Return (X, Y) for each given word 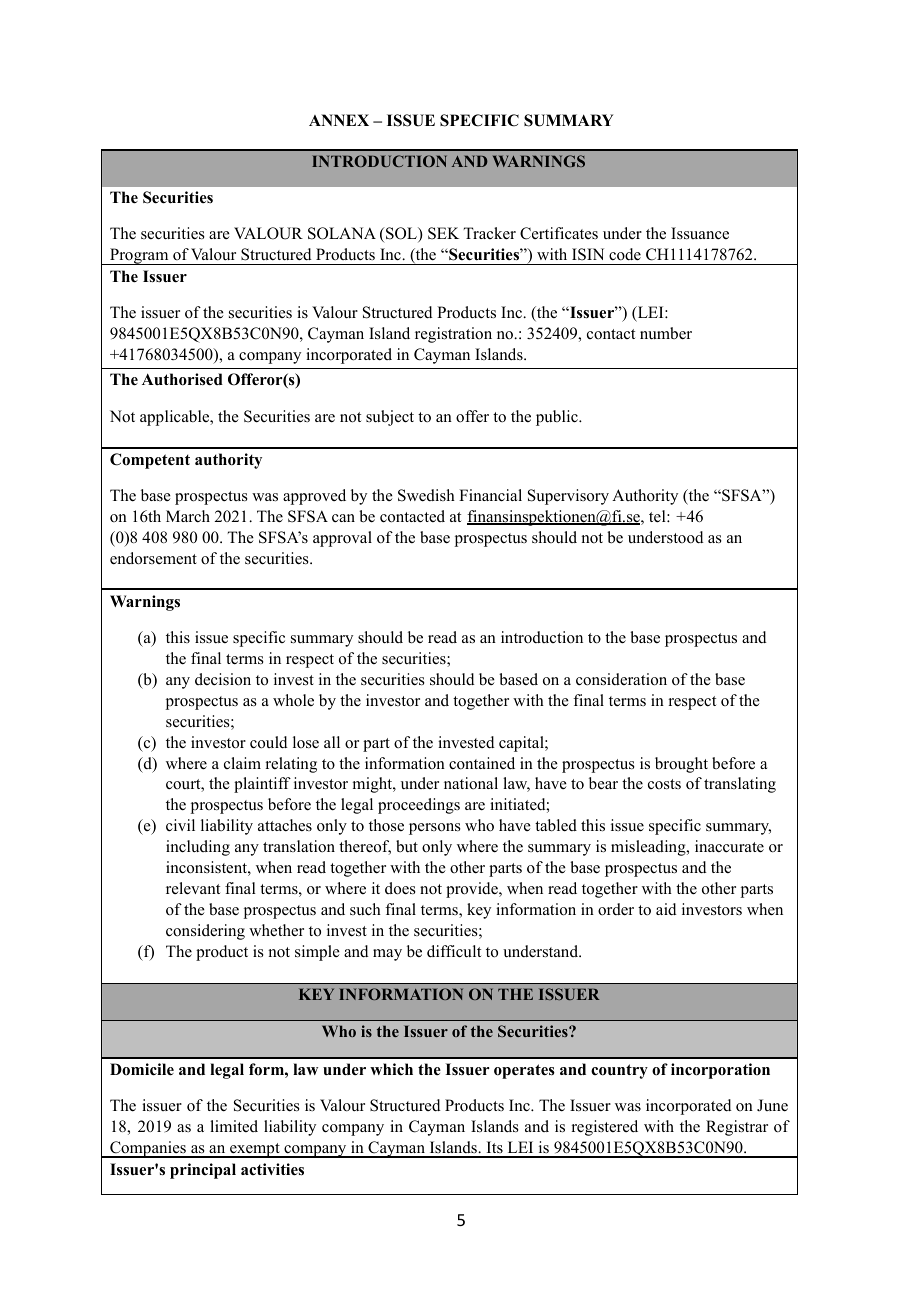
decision (223, 679)
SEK (443, 233)
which (391, 1069)
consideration (621, 679)
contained (482, 763)
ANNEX (339, 120)
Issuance (700, 233)
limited (234, 1126)
